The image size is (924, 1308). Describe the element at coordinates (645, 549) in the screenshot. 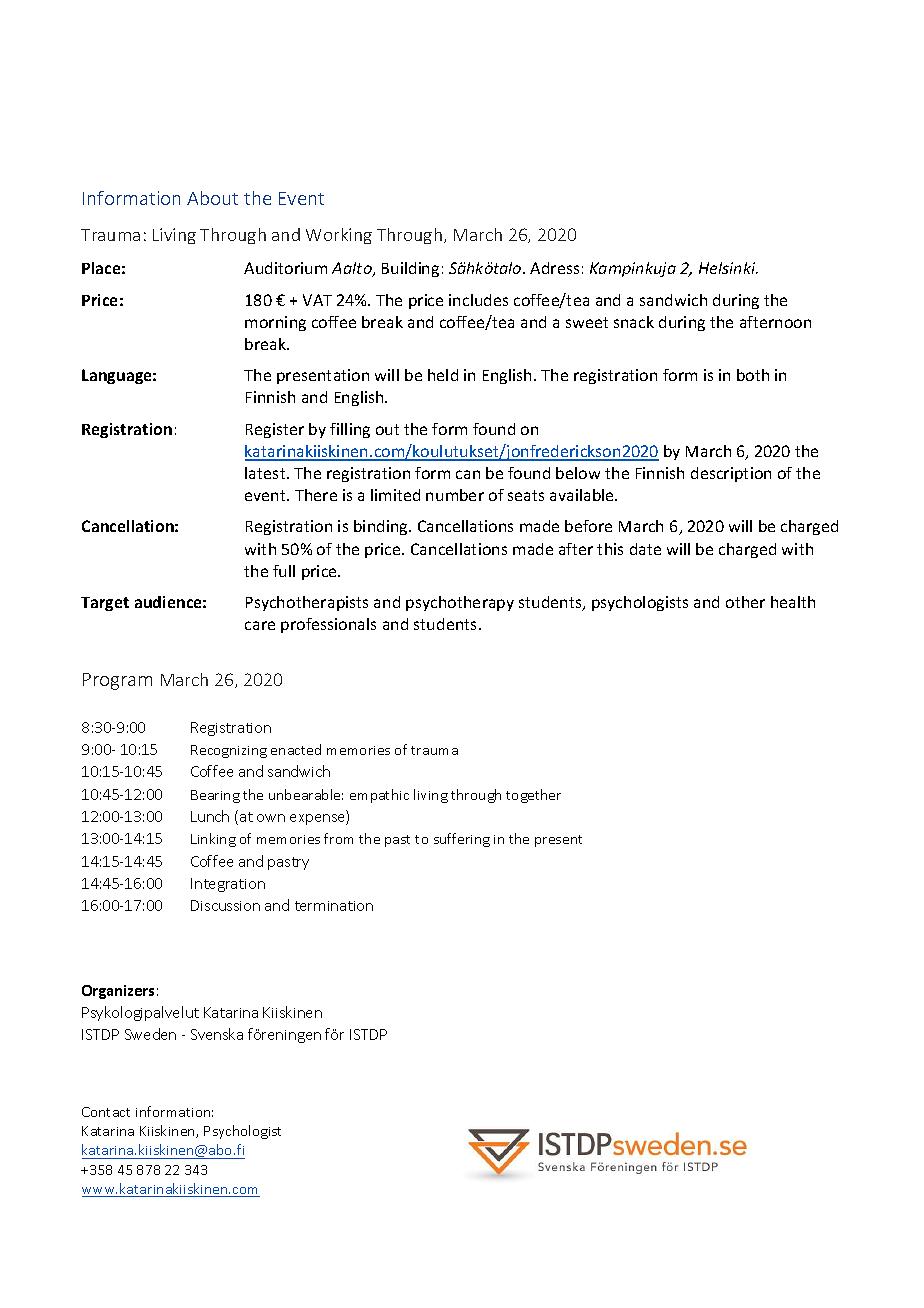

I see `date` at that location.
